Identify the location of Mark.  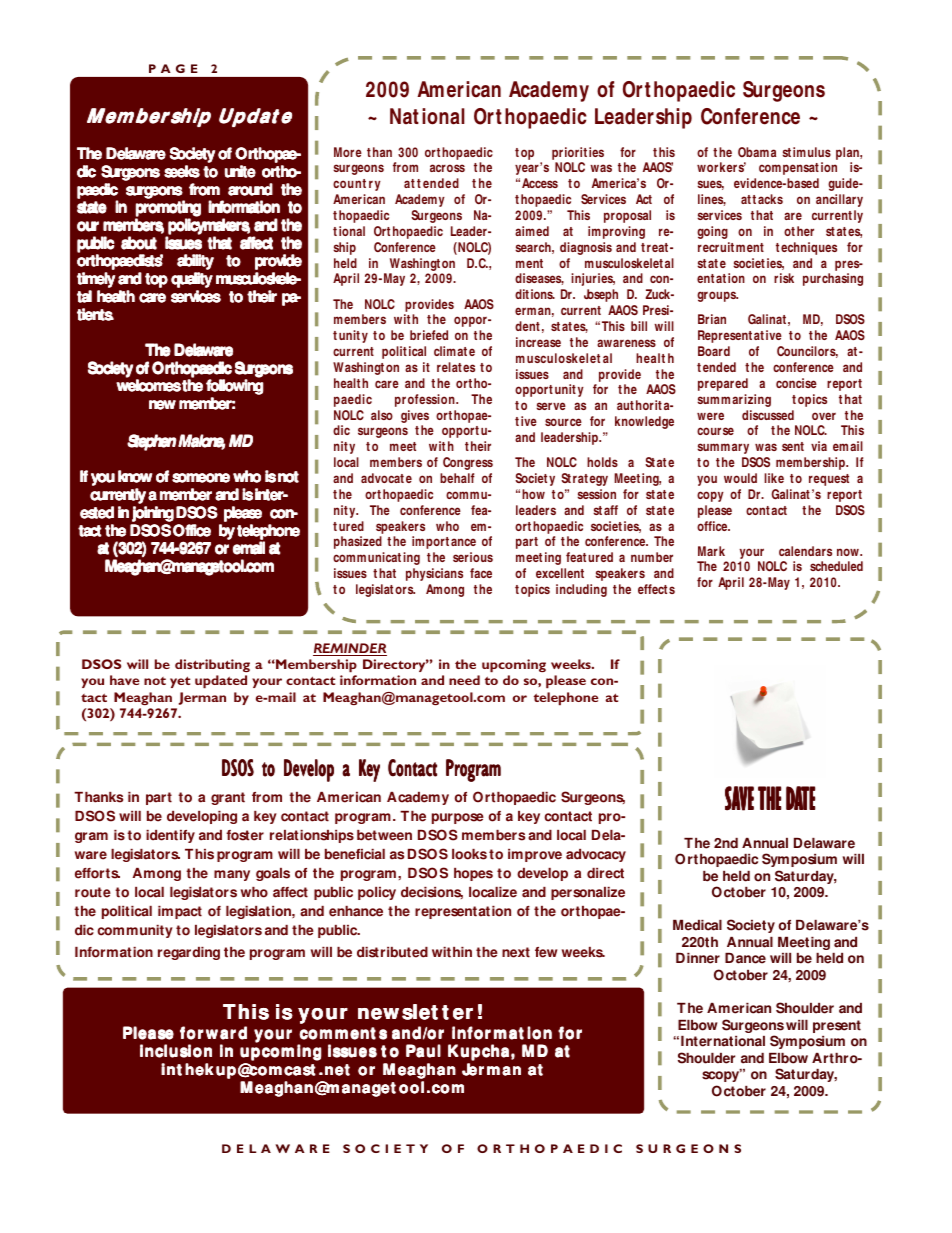
(711, 551).
